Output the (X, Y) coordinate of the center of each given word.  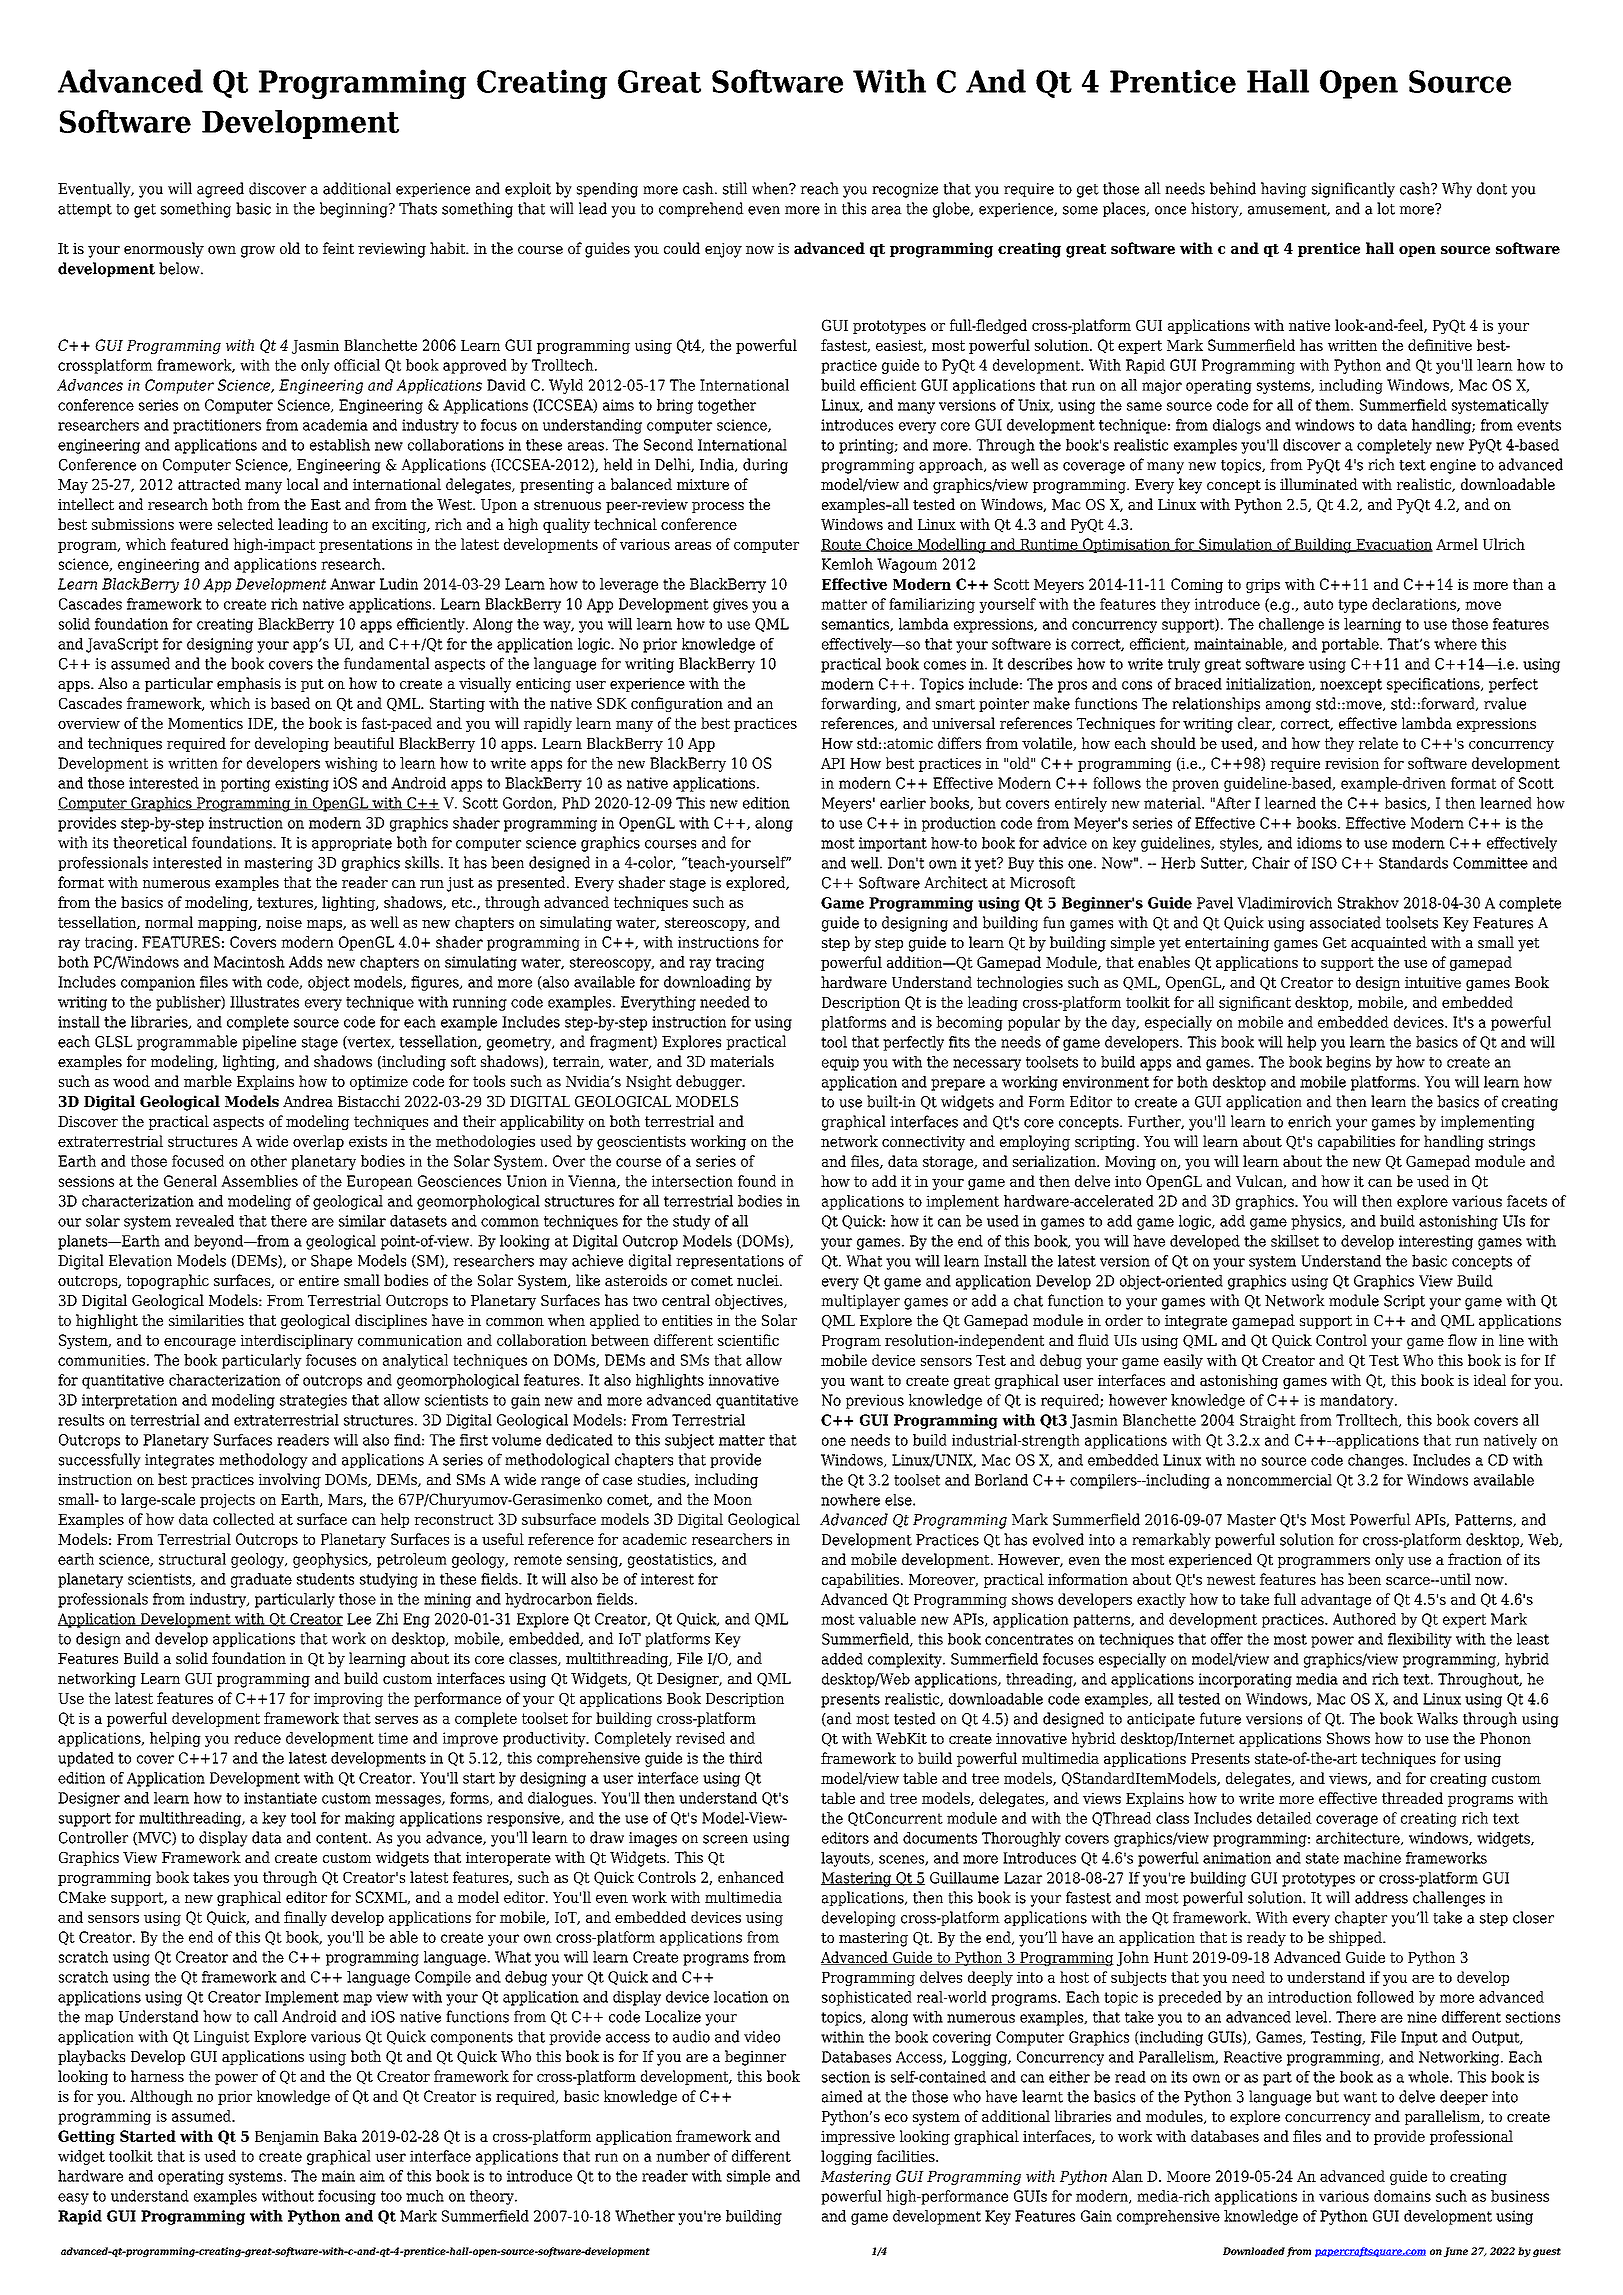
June (1456, 2252)
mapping (229, 923)
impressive (858, 2138)
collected (244, 1519)
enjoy (723, 250)
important (893, 844)
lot (1386, 208)
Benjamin (287, 2137)
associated (1345, 922)
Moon (733, 1499)
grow (258, 252)
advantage (1336, 1600)
